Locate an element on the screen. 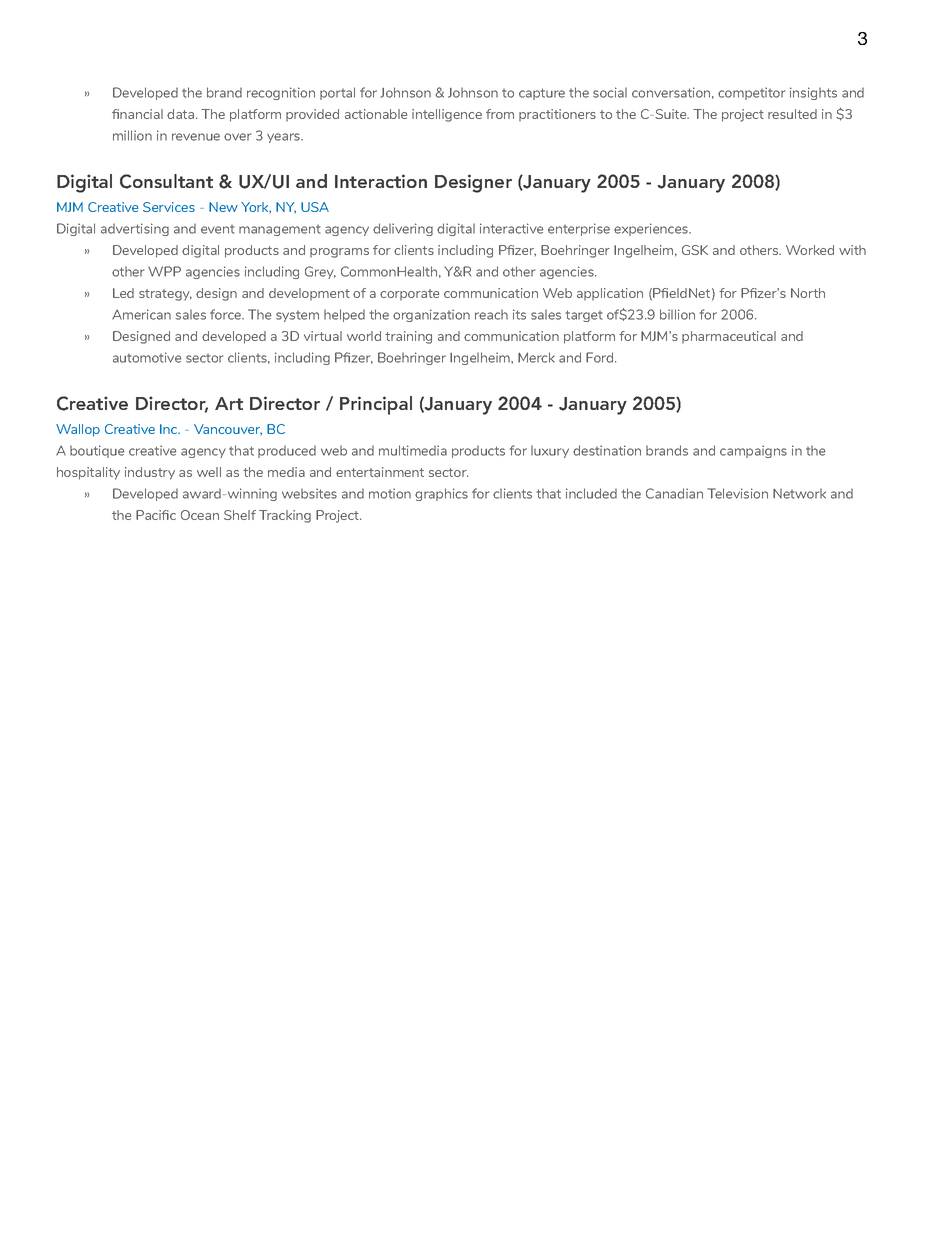 The height and width of the screenshot is (1233, 952). automotive is located at coordinates (147, 357).
